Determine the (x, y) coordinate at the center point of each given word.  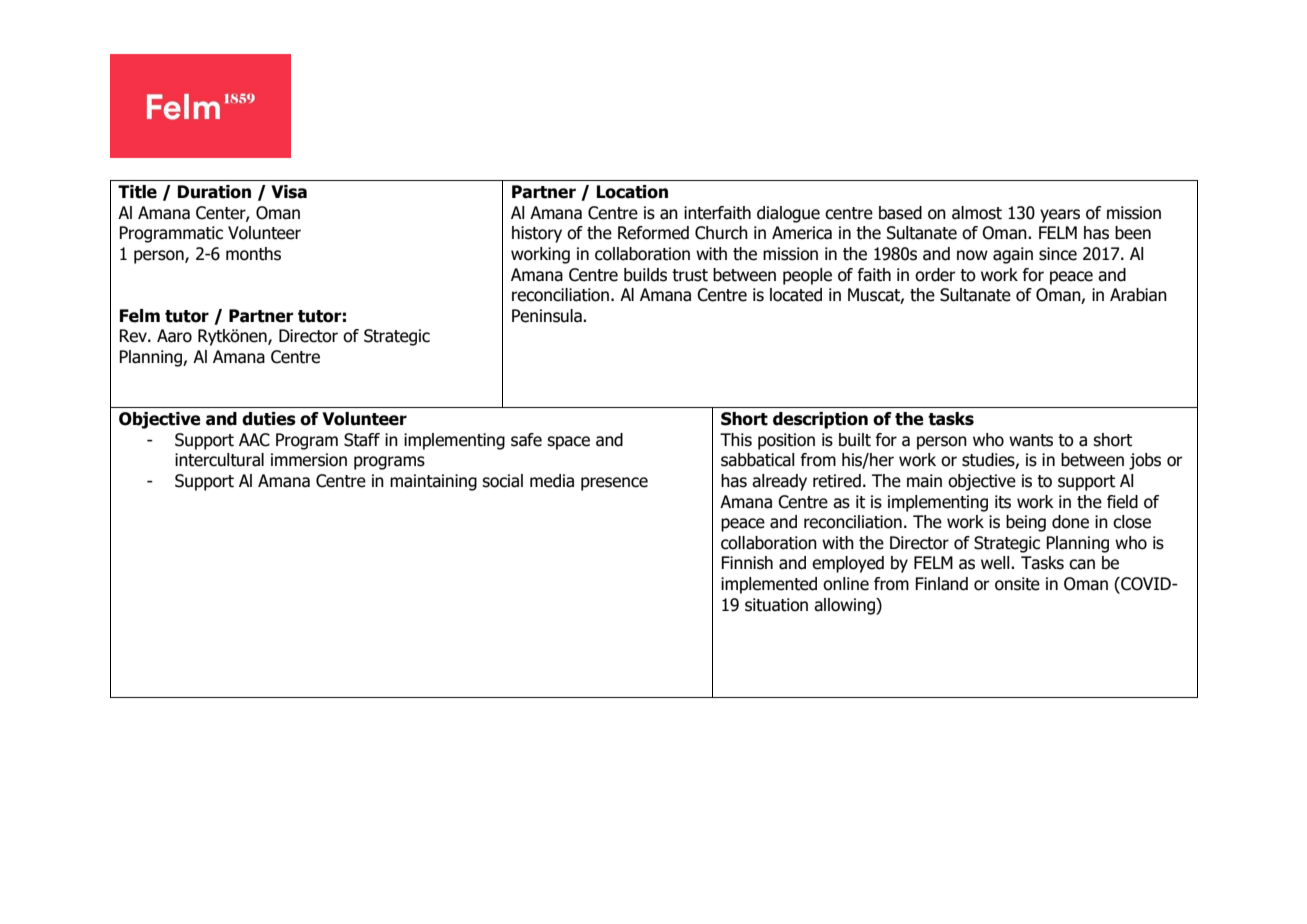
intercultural (219, 460)
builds (645, 275)
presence (614, 484)
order (935, 275)
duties (269, 419)
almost (977, 213)
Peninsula (548, 316)
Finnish (747, 563)
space (568, 443)
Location (632, 192)
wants (1031, 440)
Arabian (1138, 295)
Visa (289, 192)
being (1026, 523)
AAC (254, 440)
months (253, 254)
